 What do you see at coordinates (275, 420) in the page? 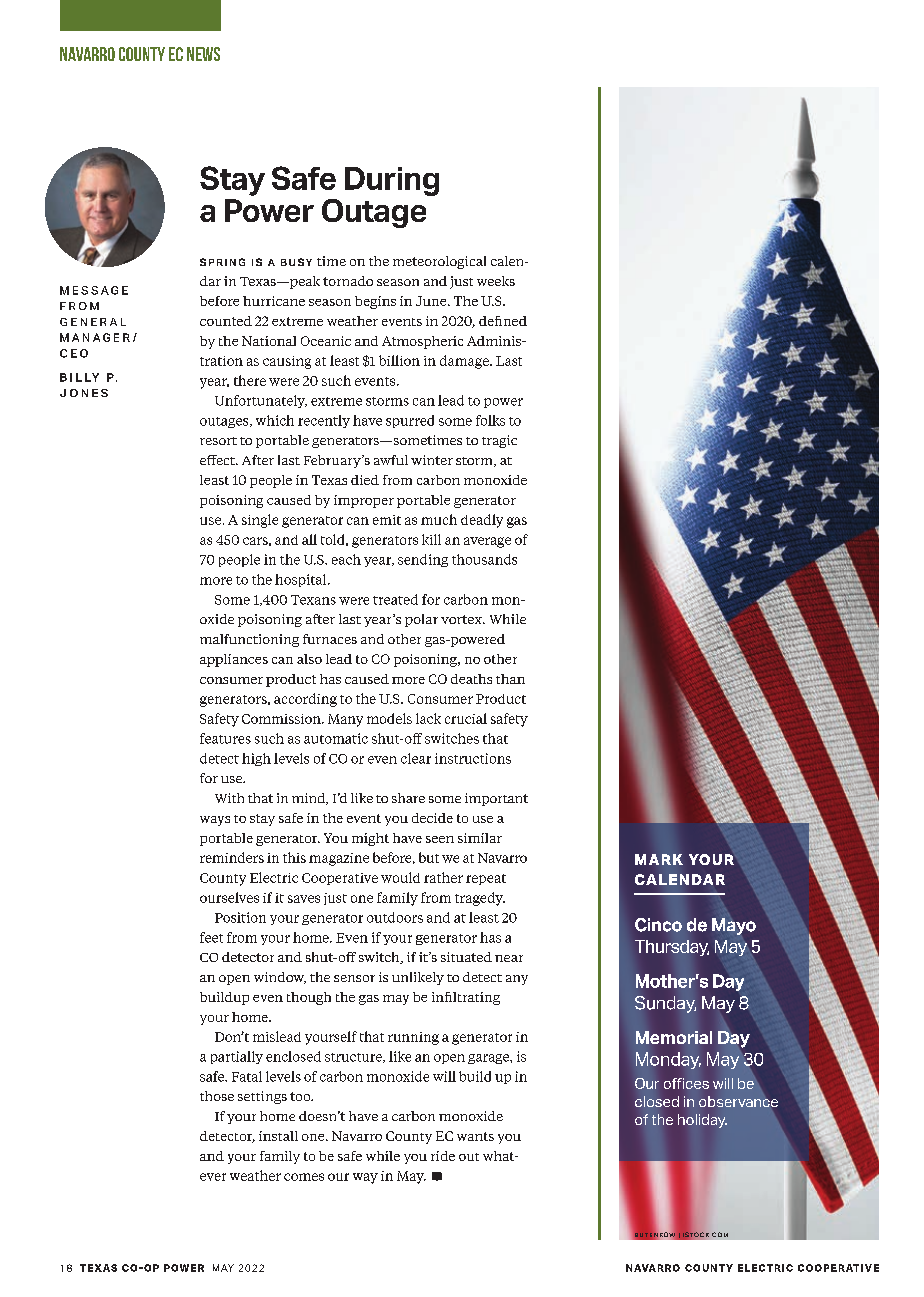
I see `which` at bounding box center [275, 420].
